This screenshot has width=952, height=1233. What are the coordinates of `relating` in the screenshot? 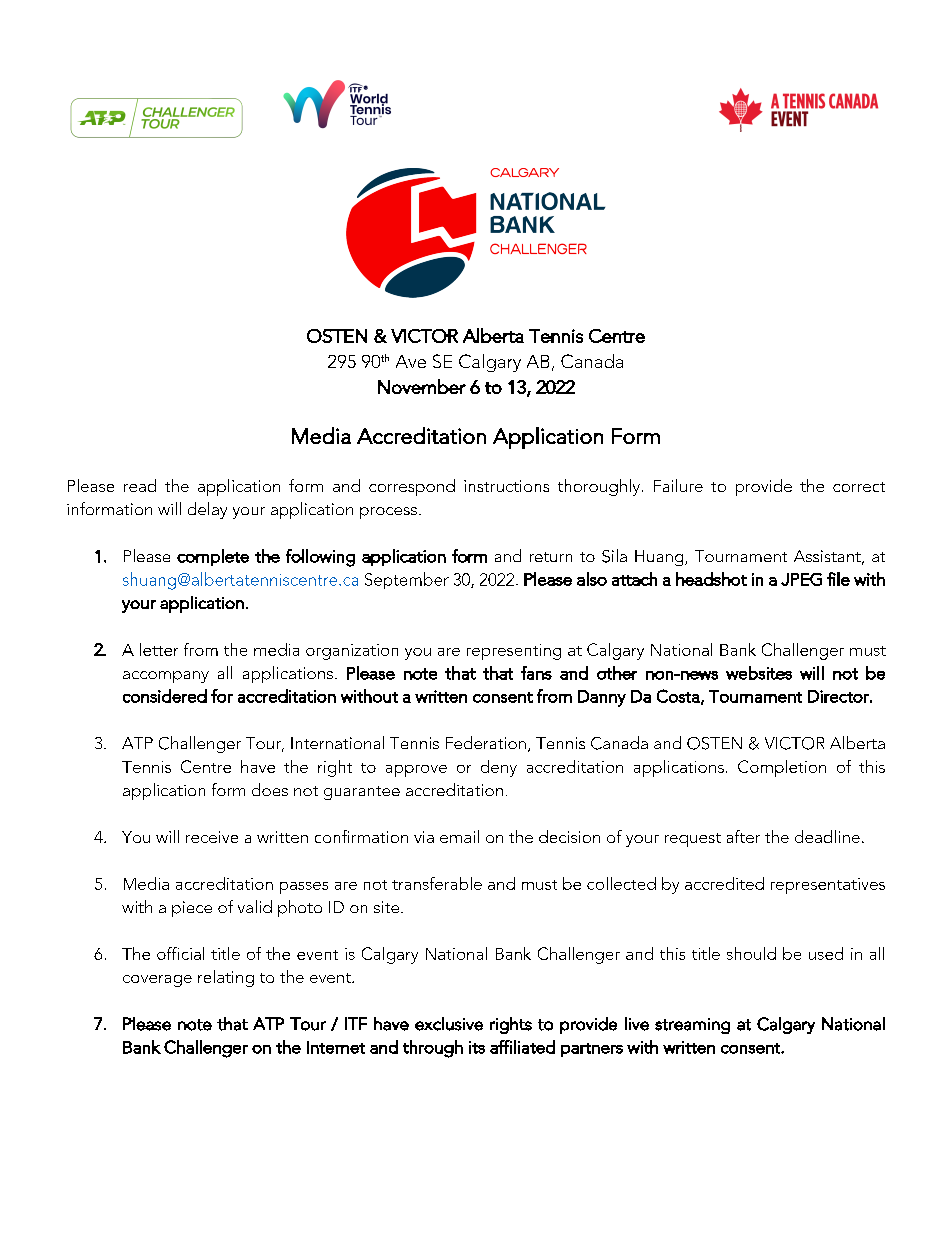 It's located at (226, 978).
